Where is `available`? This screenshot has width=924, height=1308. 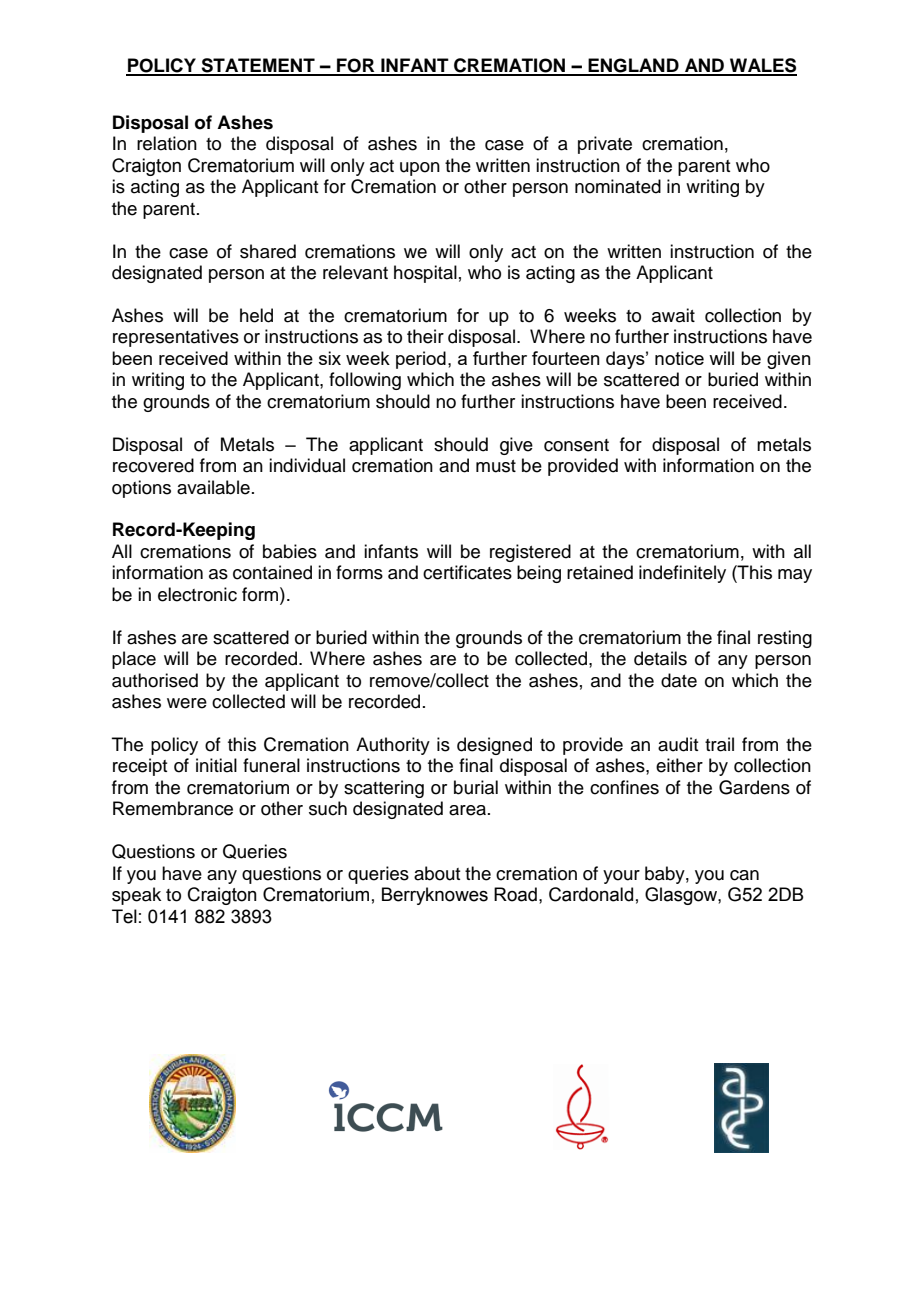 available is located at coordinates (213, 487).
